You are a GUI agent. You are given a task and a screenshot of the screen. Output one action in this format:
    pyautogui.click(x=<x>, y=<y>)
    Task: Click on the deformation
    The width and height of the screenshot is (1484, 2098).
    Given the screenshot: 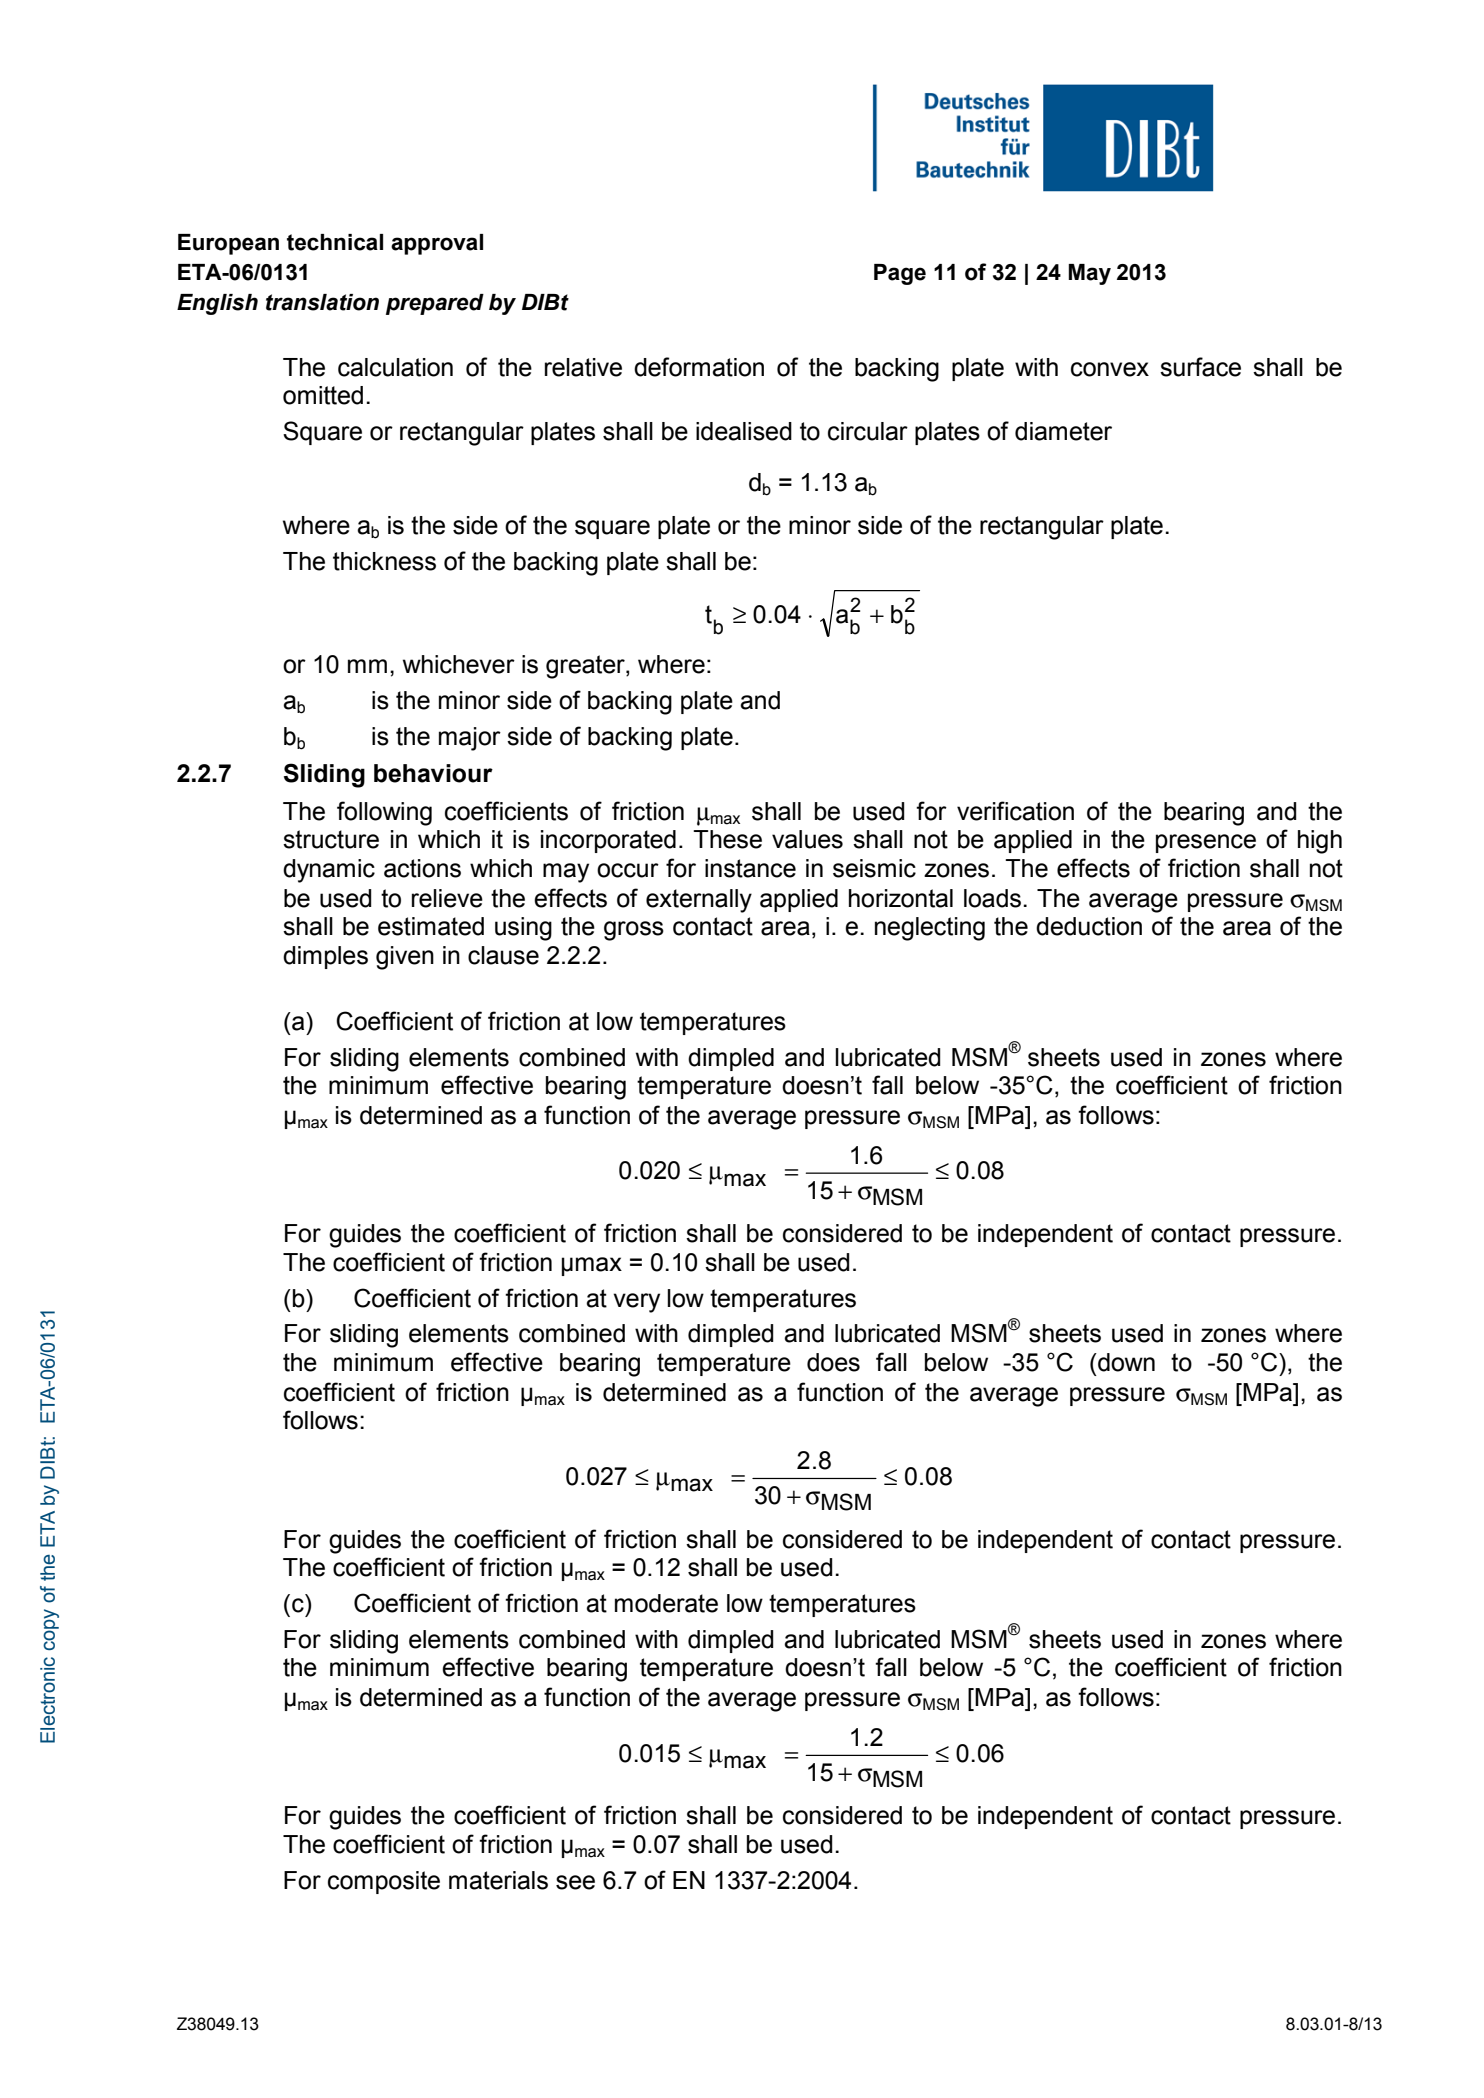 What is the action you would take?
    pyautogui.click(x=699, y=367)
